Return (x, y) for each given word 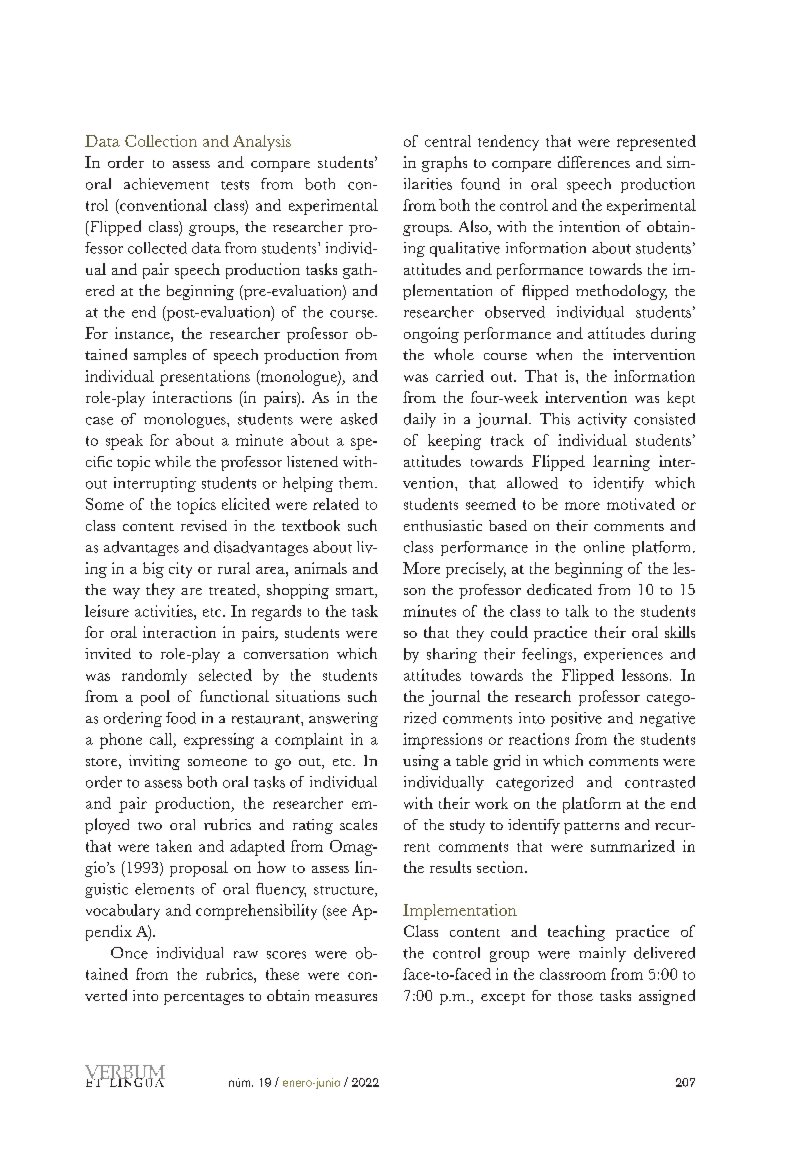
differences (594, 162)
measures (346, 997)
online (604, 547)
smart (356, 592)
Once (129, 953)
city (180, 570)
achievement (166, 184)
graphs (444, 164)
